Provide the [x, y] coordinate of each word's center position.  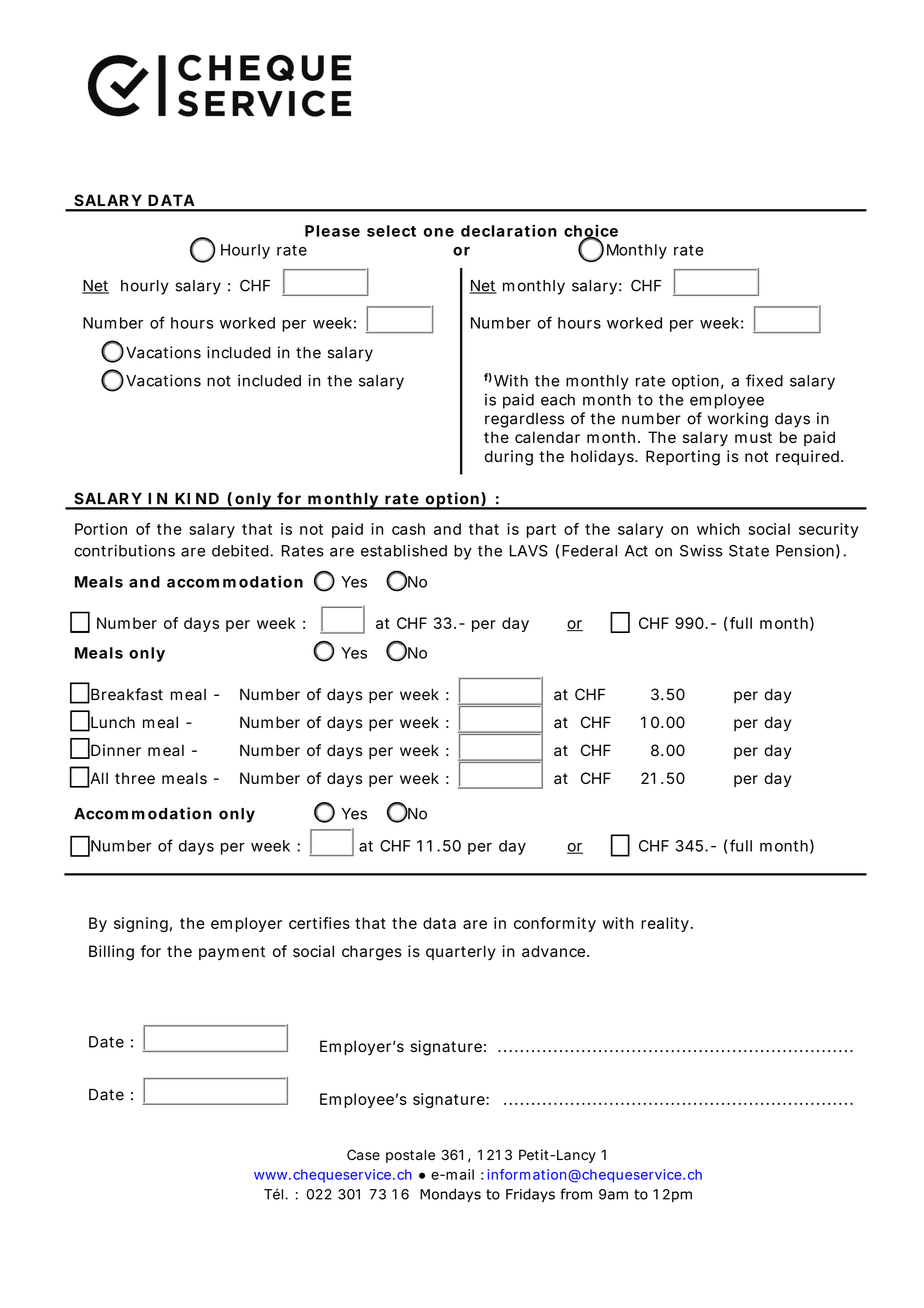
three [135, 778]
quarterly [461, 952]
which [718, 529]
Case [363, 1155]
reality [665, 924]
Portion [101, 529]
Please [332, 231]
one [438, 232]
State [749, 551]
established [404, 550]
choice [591, 231]
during [509, 458]
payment [232, 953]
